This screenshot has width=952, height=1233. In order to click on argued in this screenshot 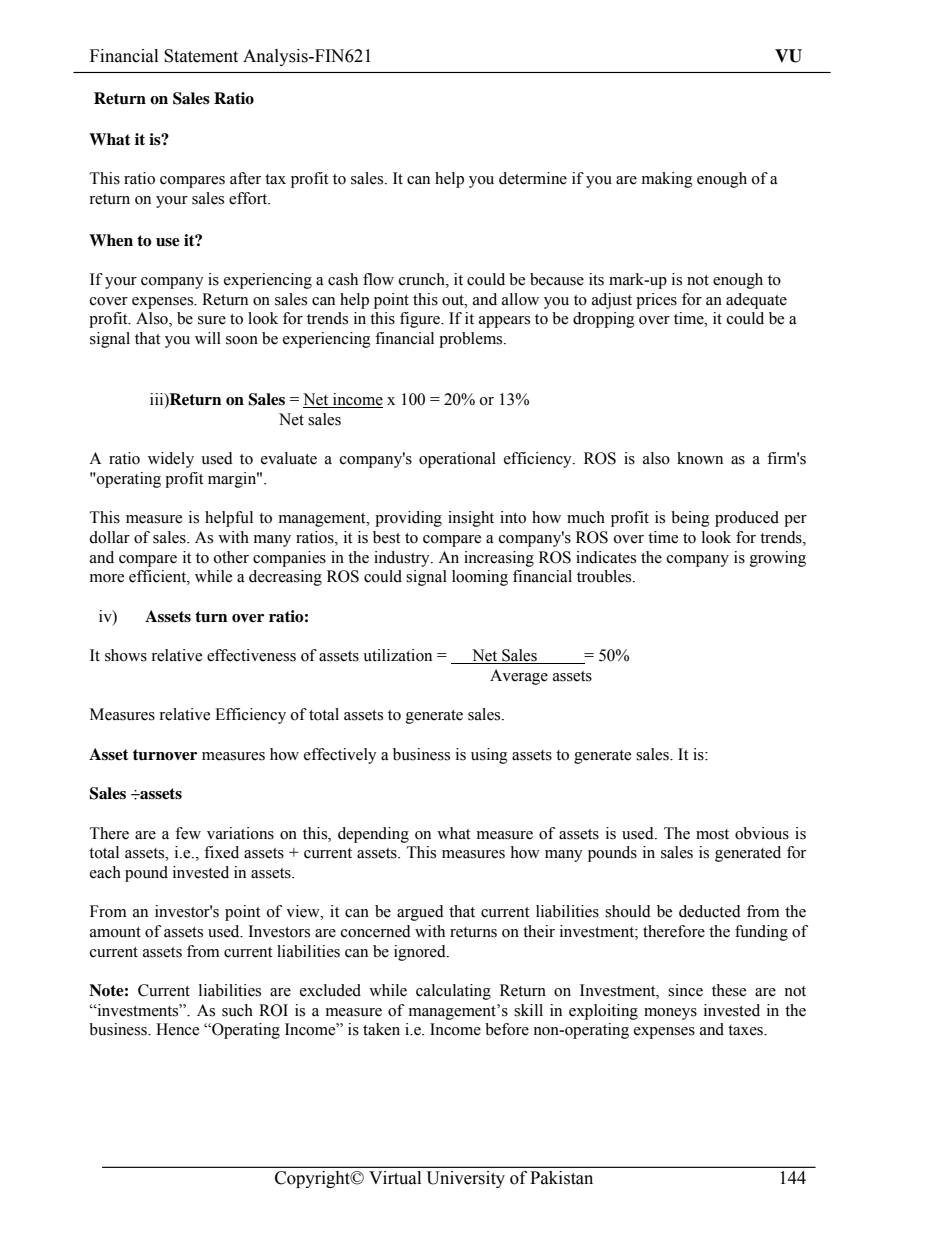, I will do `click(420, 913)`.
